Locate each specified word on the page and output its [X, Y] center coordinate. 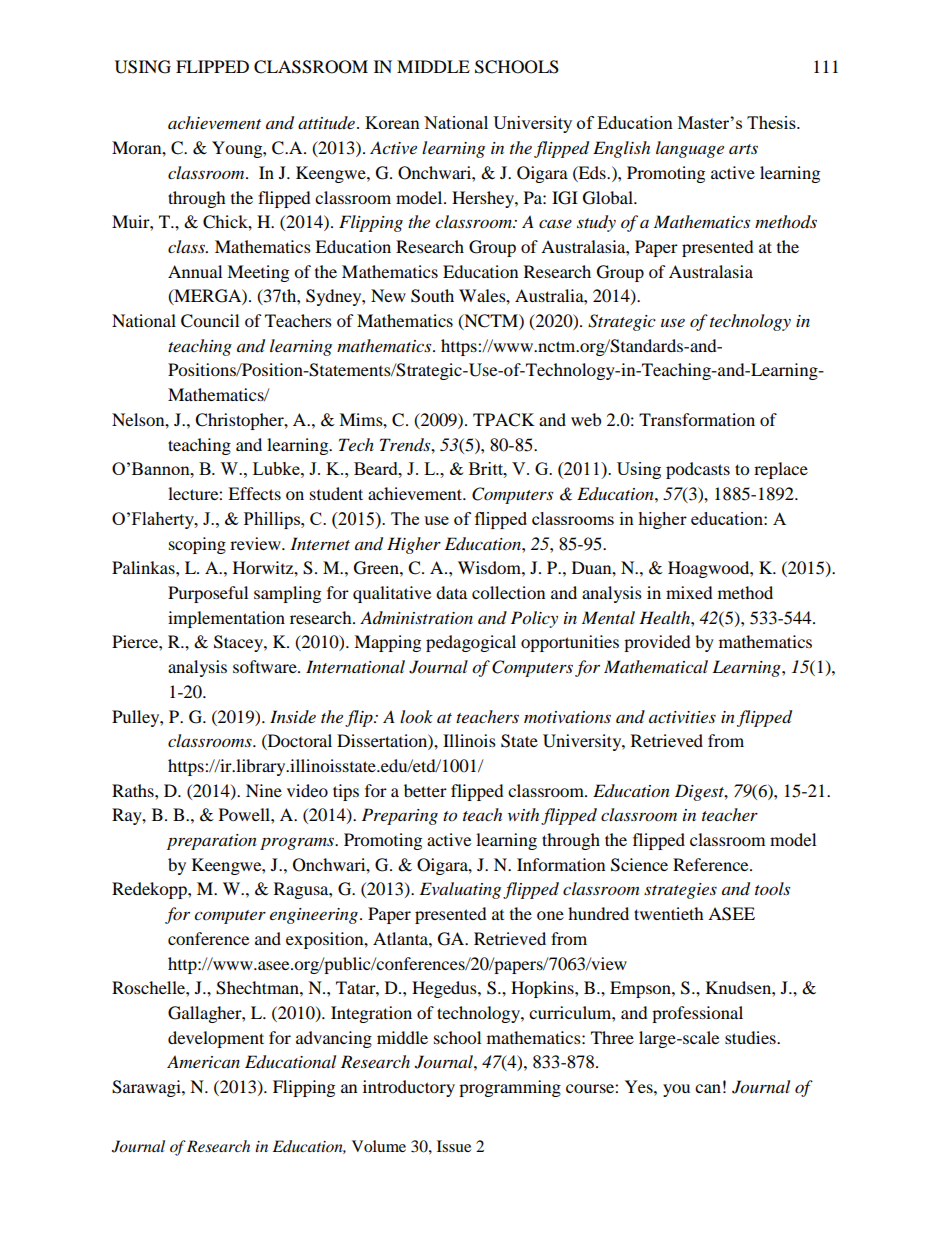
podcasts [698, 470]
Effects [254, 493]
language [690, 149]
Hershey [484, 199]
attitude [326, 122]
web [586, 419]
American [203, 1061]
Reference [712, 864]
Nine [264, 790]
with [523, 814]
